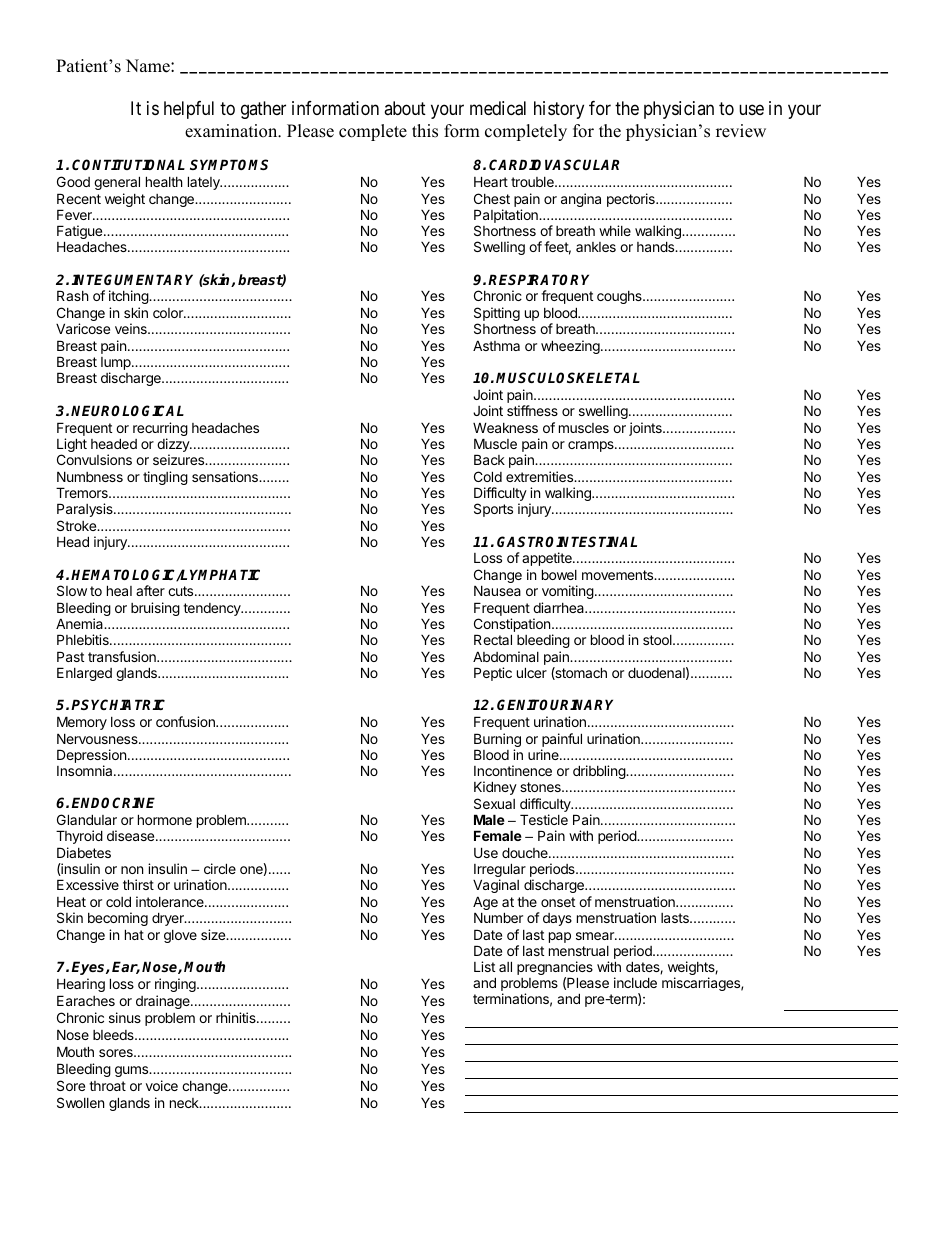 This screenshot has width=952, height=1233. Describe the element at coordinates (497, 590) in the screenshot. I see `Nausea` at that location.
